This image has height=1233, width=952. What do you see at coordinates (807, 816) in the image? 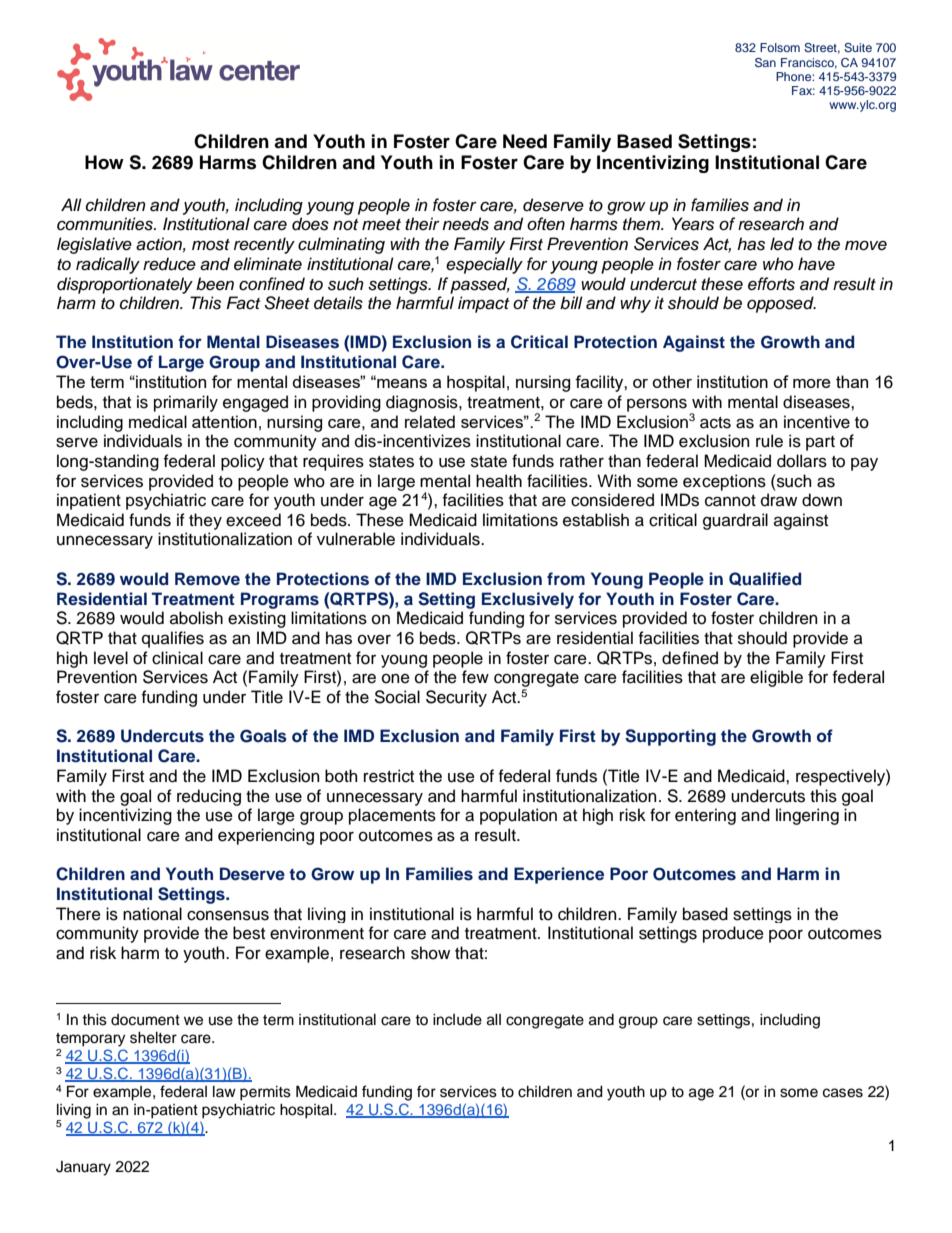
I see `lingering` at bounding box center [807, 816].
